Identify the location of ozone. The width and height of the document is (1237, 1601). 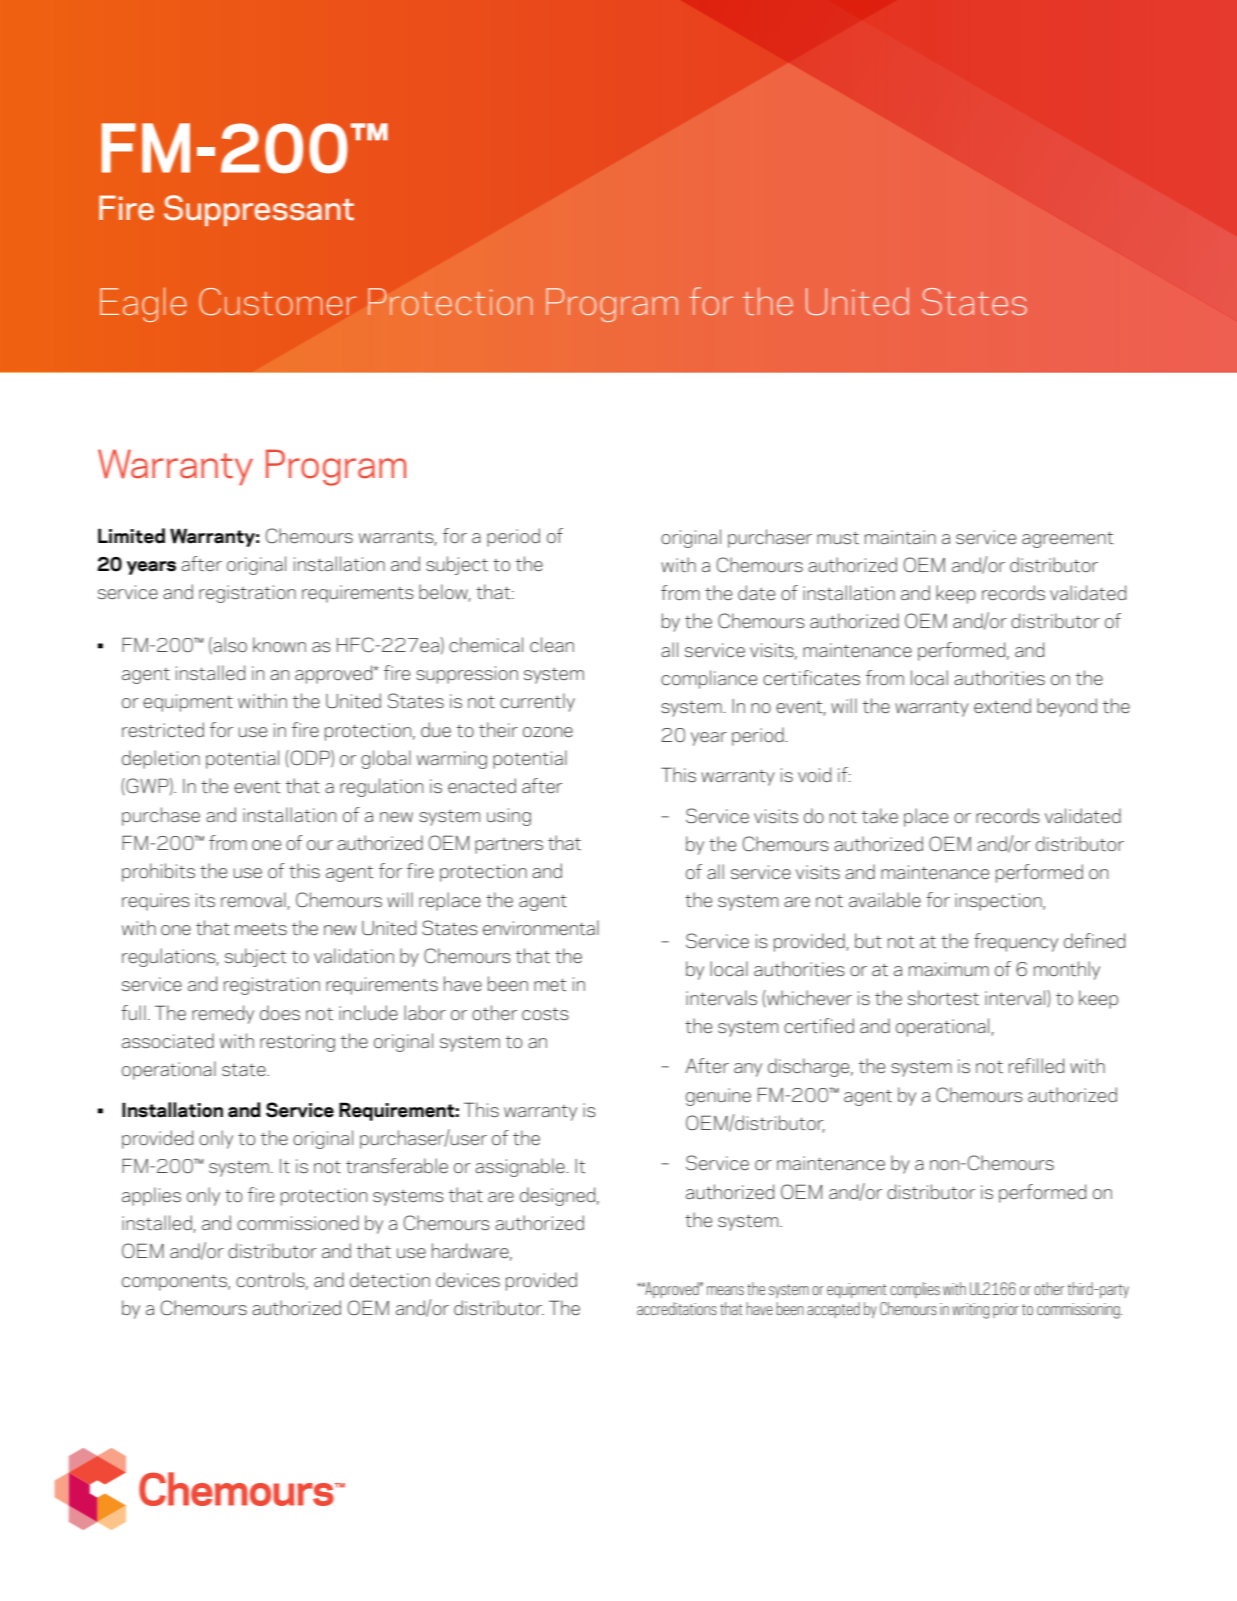
(548, 732).
